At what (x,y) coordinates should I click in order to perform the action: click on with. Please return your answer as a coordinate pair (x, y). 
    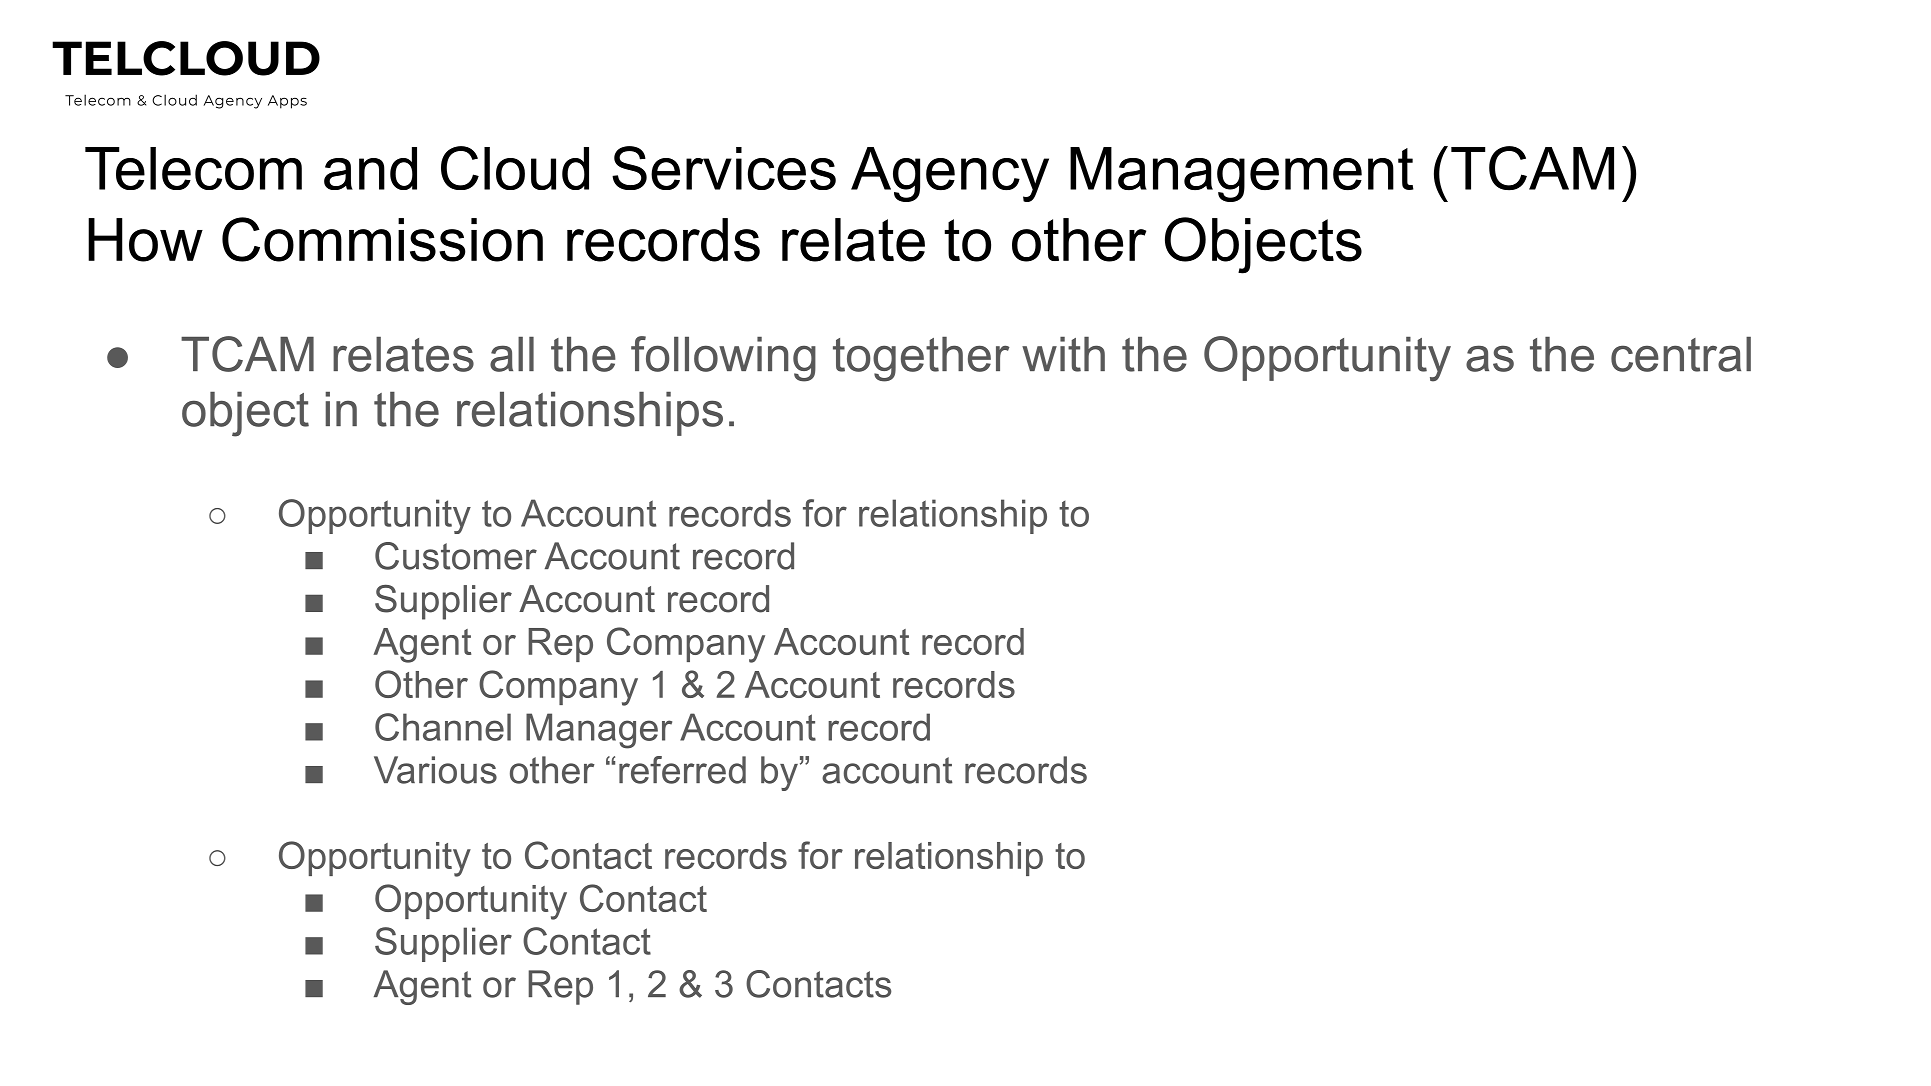
    Looking at the image, I should click on (1063, 354).
